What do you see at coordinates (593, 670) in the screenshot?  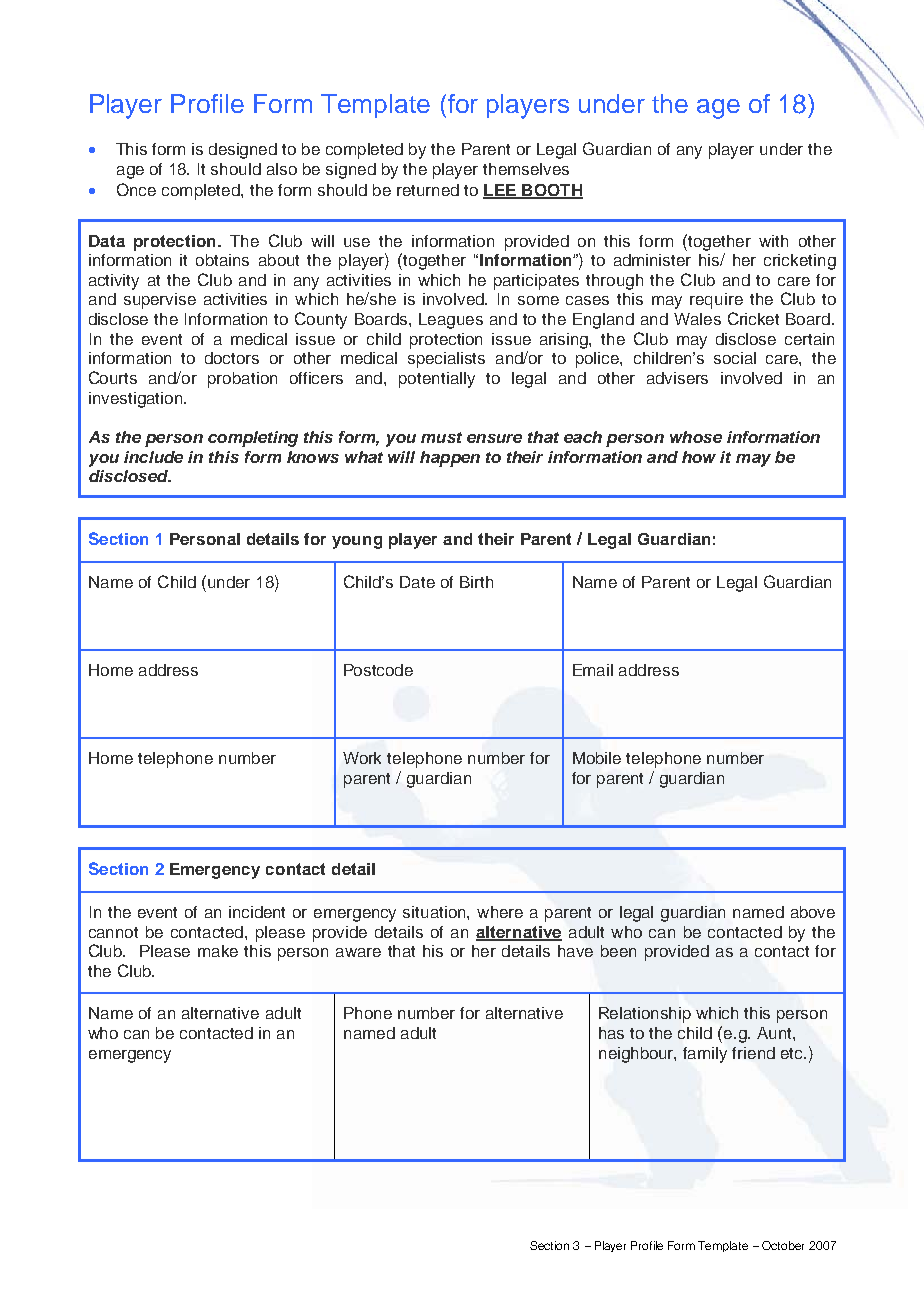 I see `Email` at bounding box center [593, 670].
